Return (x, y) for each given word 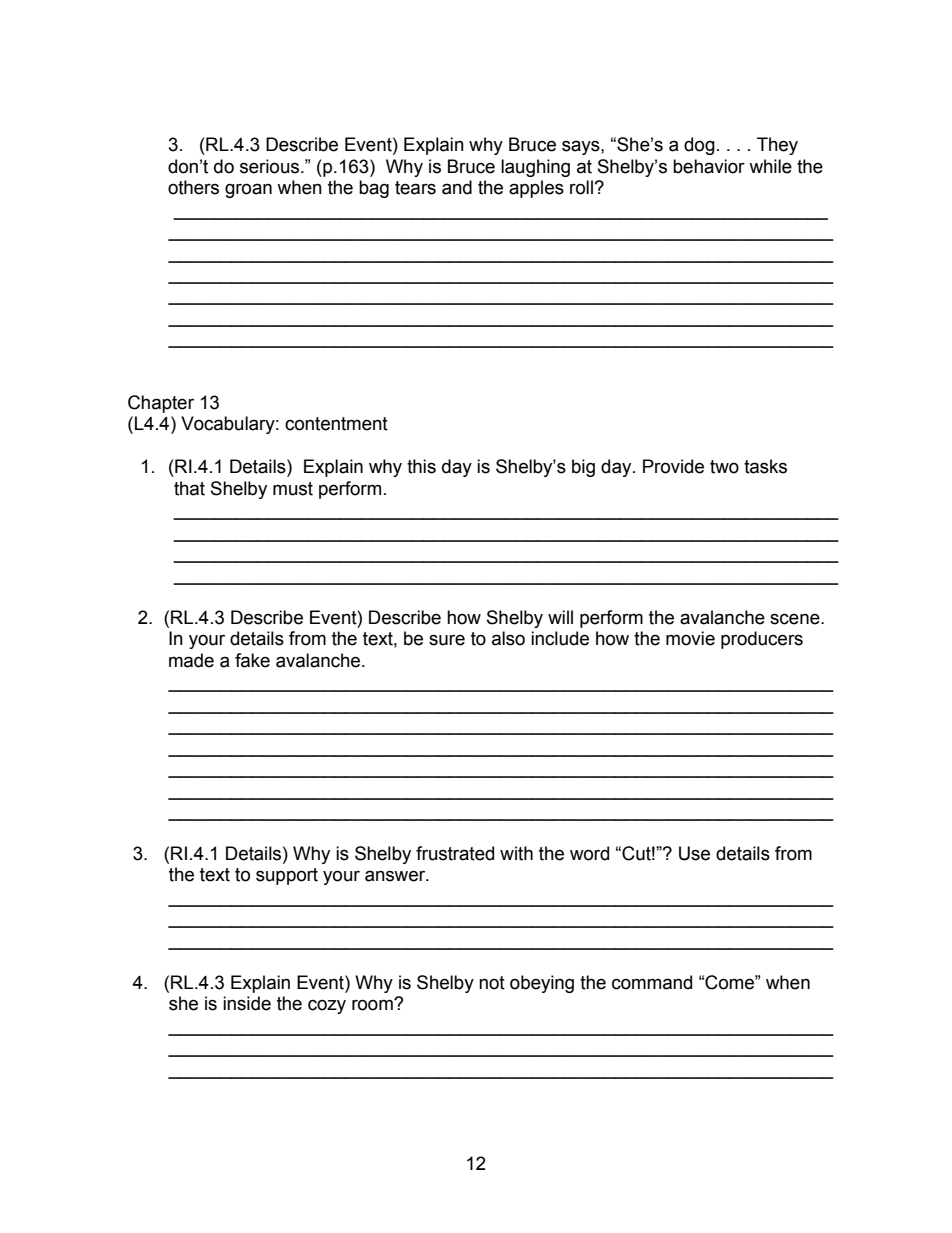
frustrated (455, 853)
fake (252, 660)
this (421, 466)
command (652, 982)
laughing (535, 168)
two (724, 467)
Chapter (161, 404)
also (508, 638)
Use (694, 853)
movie (690, 638)
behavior (709, 166)
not (492, 983)
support (287, 876)
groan (248, 190)
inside (247, 1003)
